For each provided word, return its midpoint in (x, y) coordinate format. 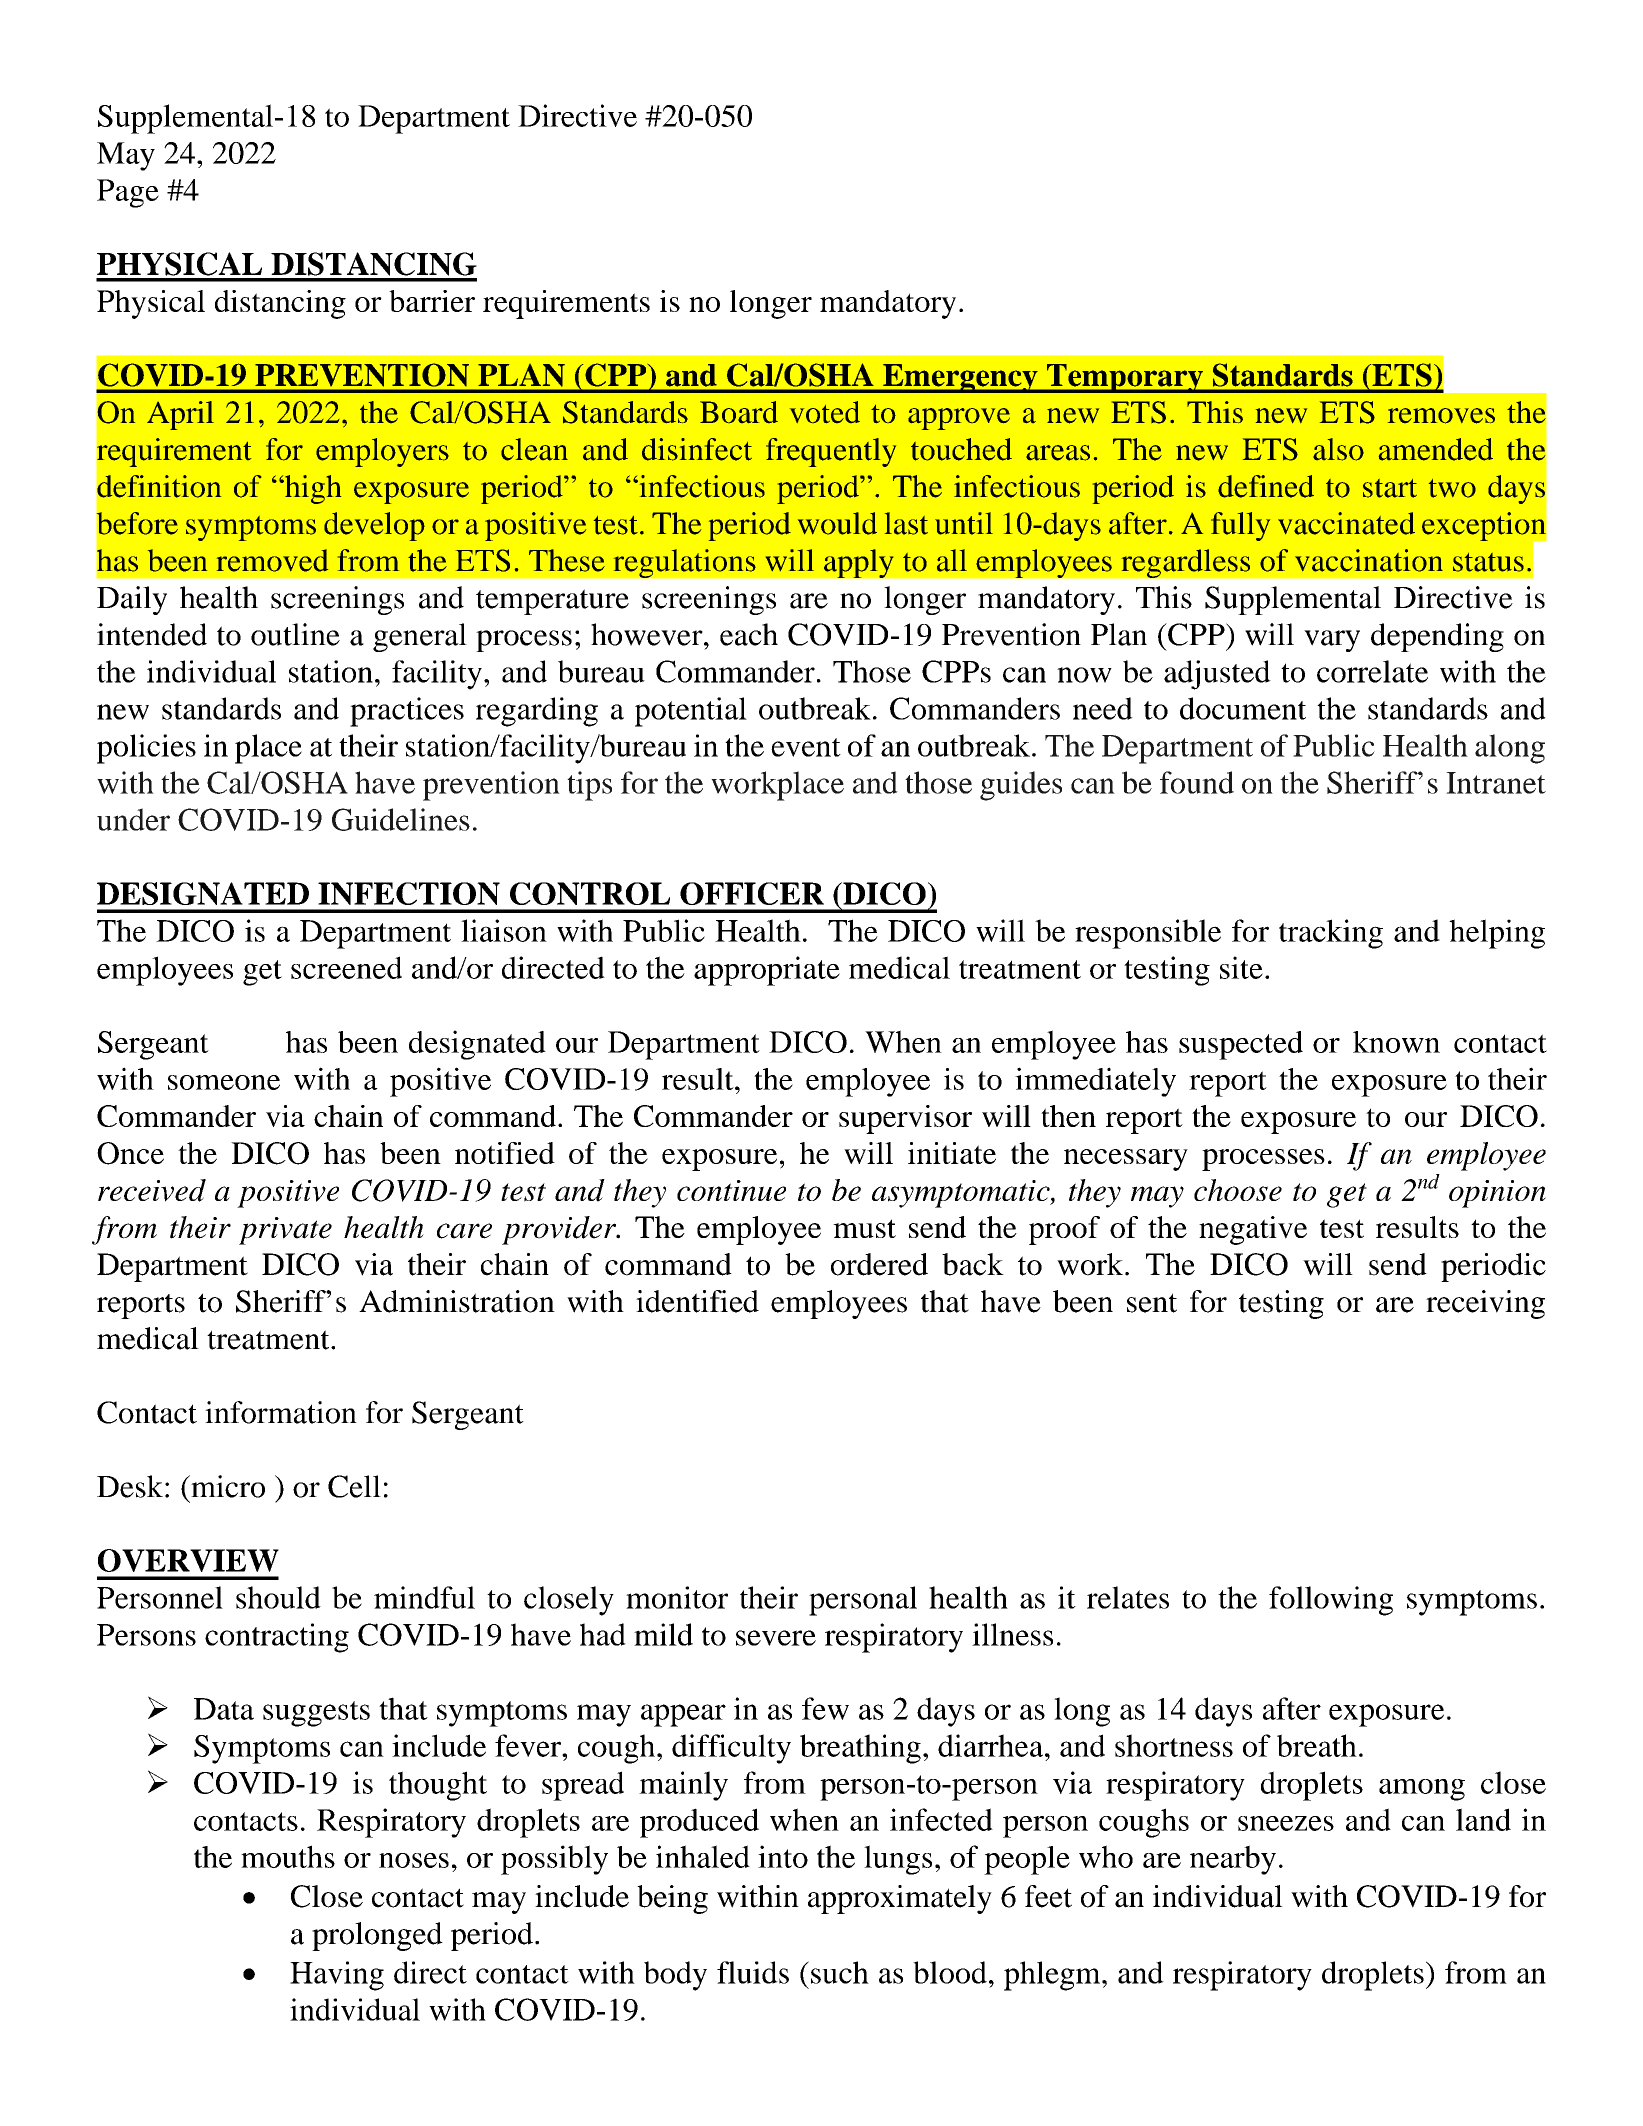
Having (337, 1976)
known (1396, 1042)
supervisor (905, 1119)
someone (224, 1082)
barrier (432, 301)
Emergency (960, 378)
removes (1441, 416)
